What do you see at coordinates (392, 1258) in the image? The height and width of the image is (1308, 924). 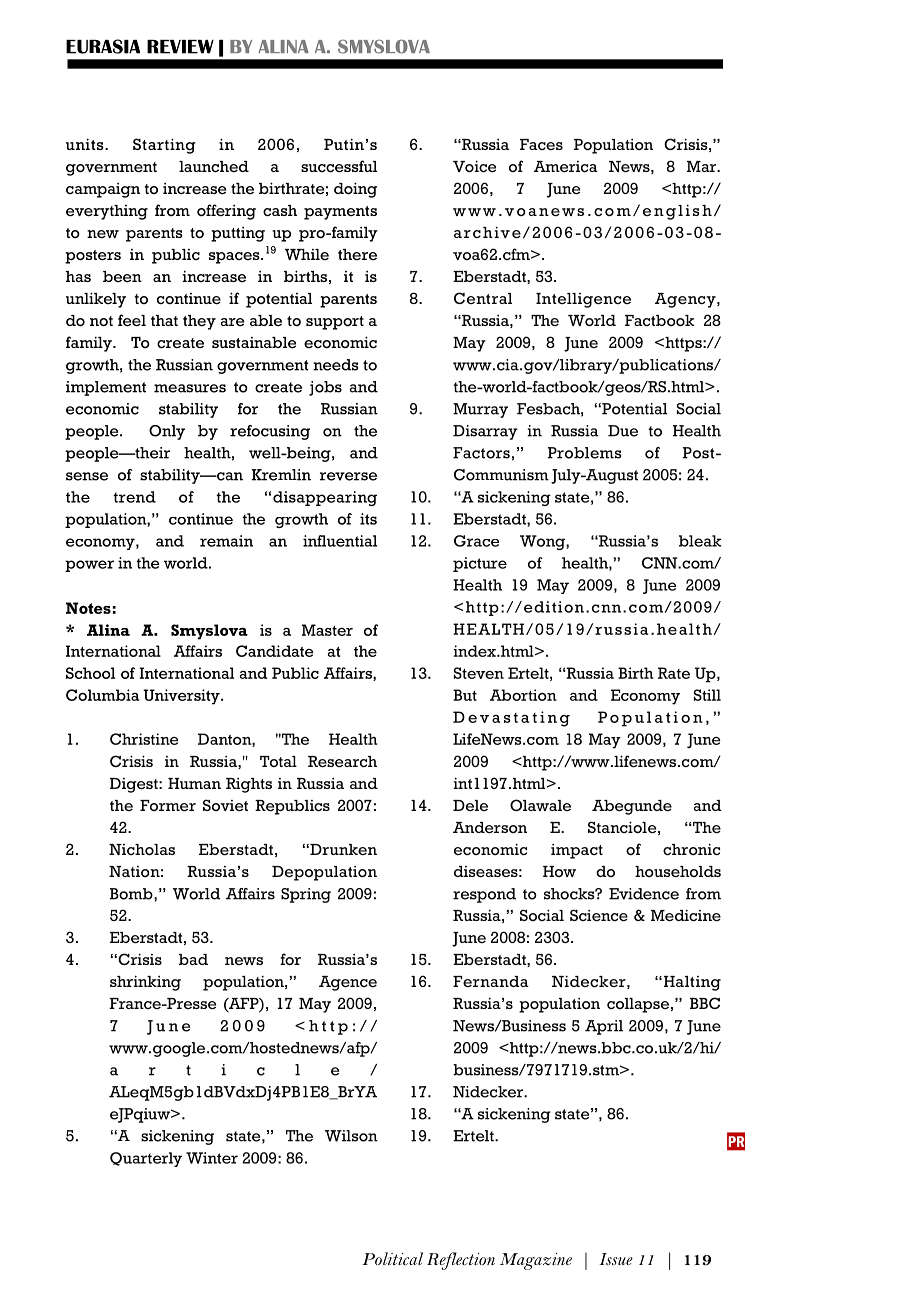 I see `Political` at bounding box center [392, 1258].
